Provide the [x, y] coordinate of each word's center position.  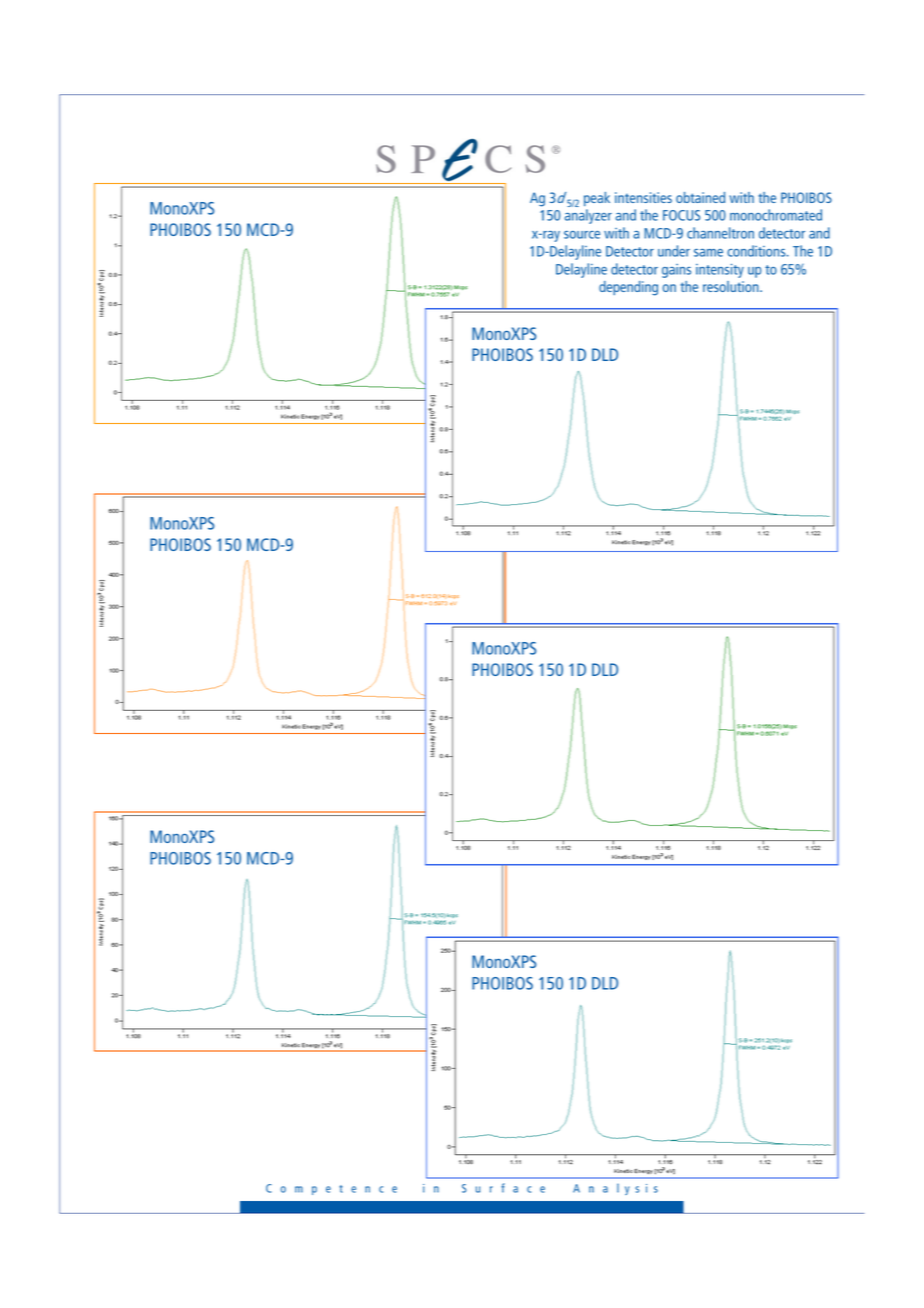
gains [676, 271]
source [582, 235]
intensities [643, 197]
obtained [700, 197]
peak [597, 199]
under [674, 251]
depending [628, 288]
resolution [732, 286]
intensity [720, 271]
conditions [757, 251]
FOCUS [681, 215]
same [708, 253]
